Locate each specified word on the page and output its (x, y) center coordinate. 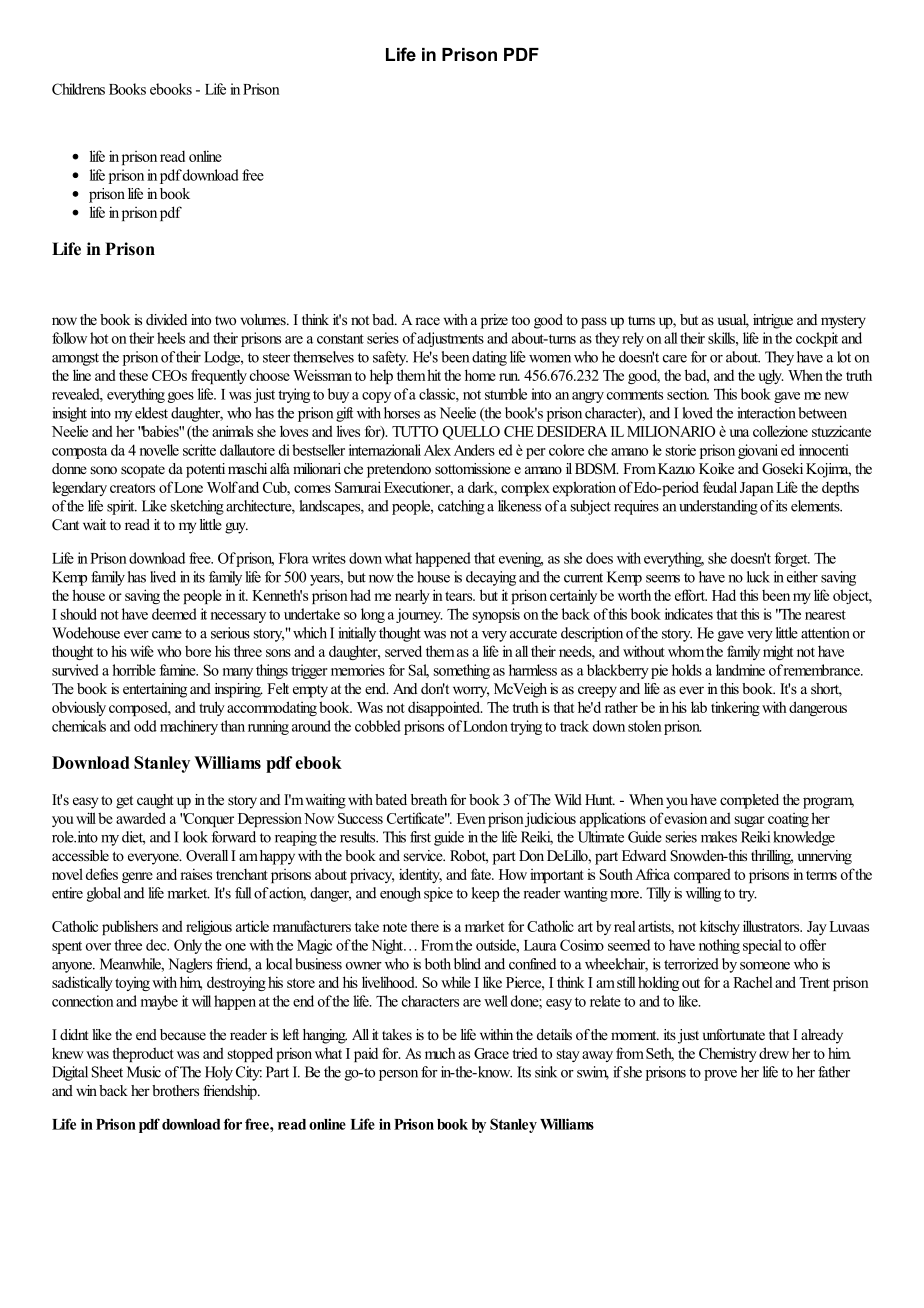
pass (594, 323)
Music (144, 1072)
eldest (151, 413)
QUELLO (471, 433)
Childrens (78, 89)
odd (145, 726)
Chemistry (728, 1054)
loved (698, 413)
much (440, 1053)
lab (699, 707)
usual (733, 321)
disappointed (445, 708)
